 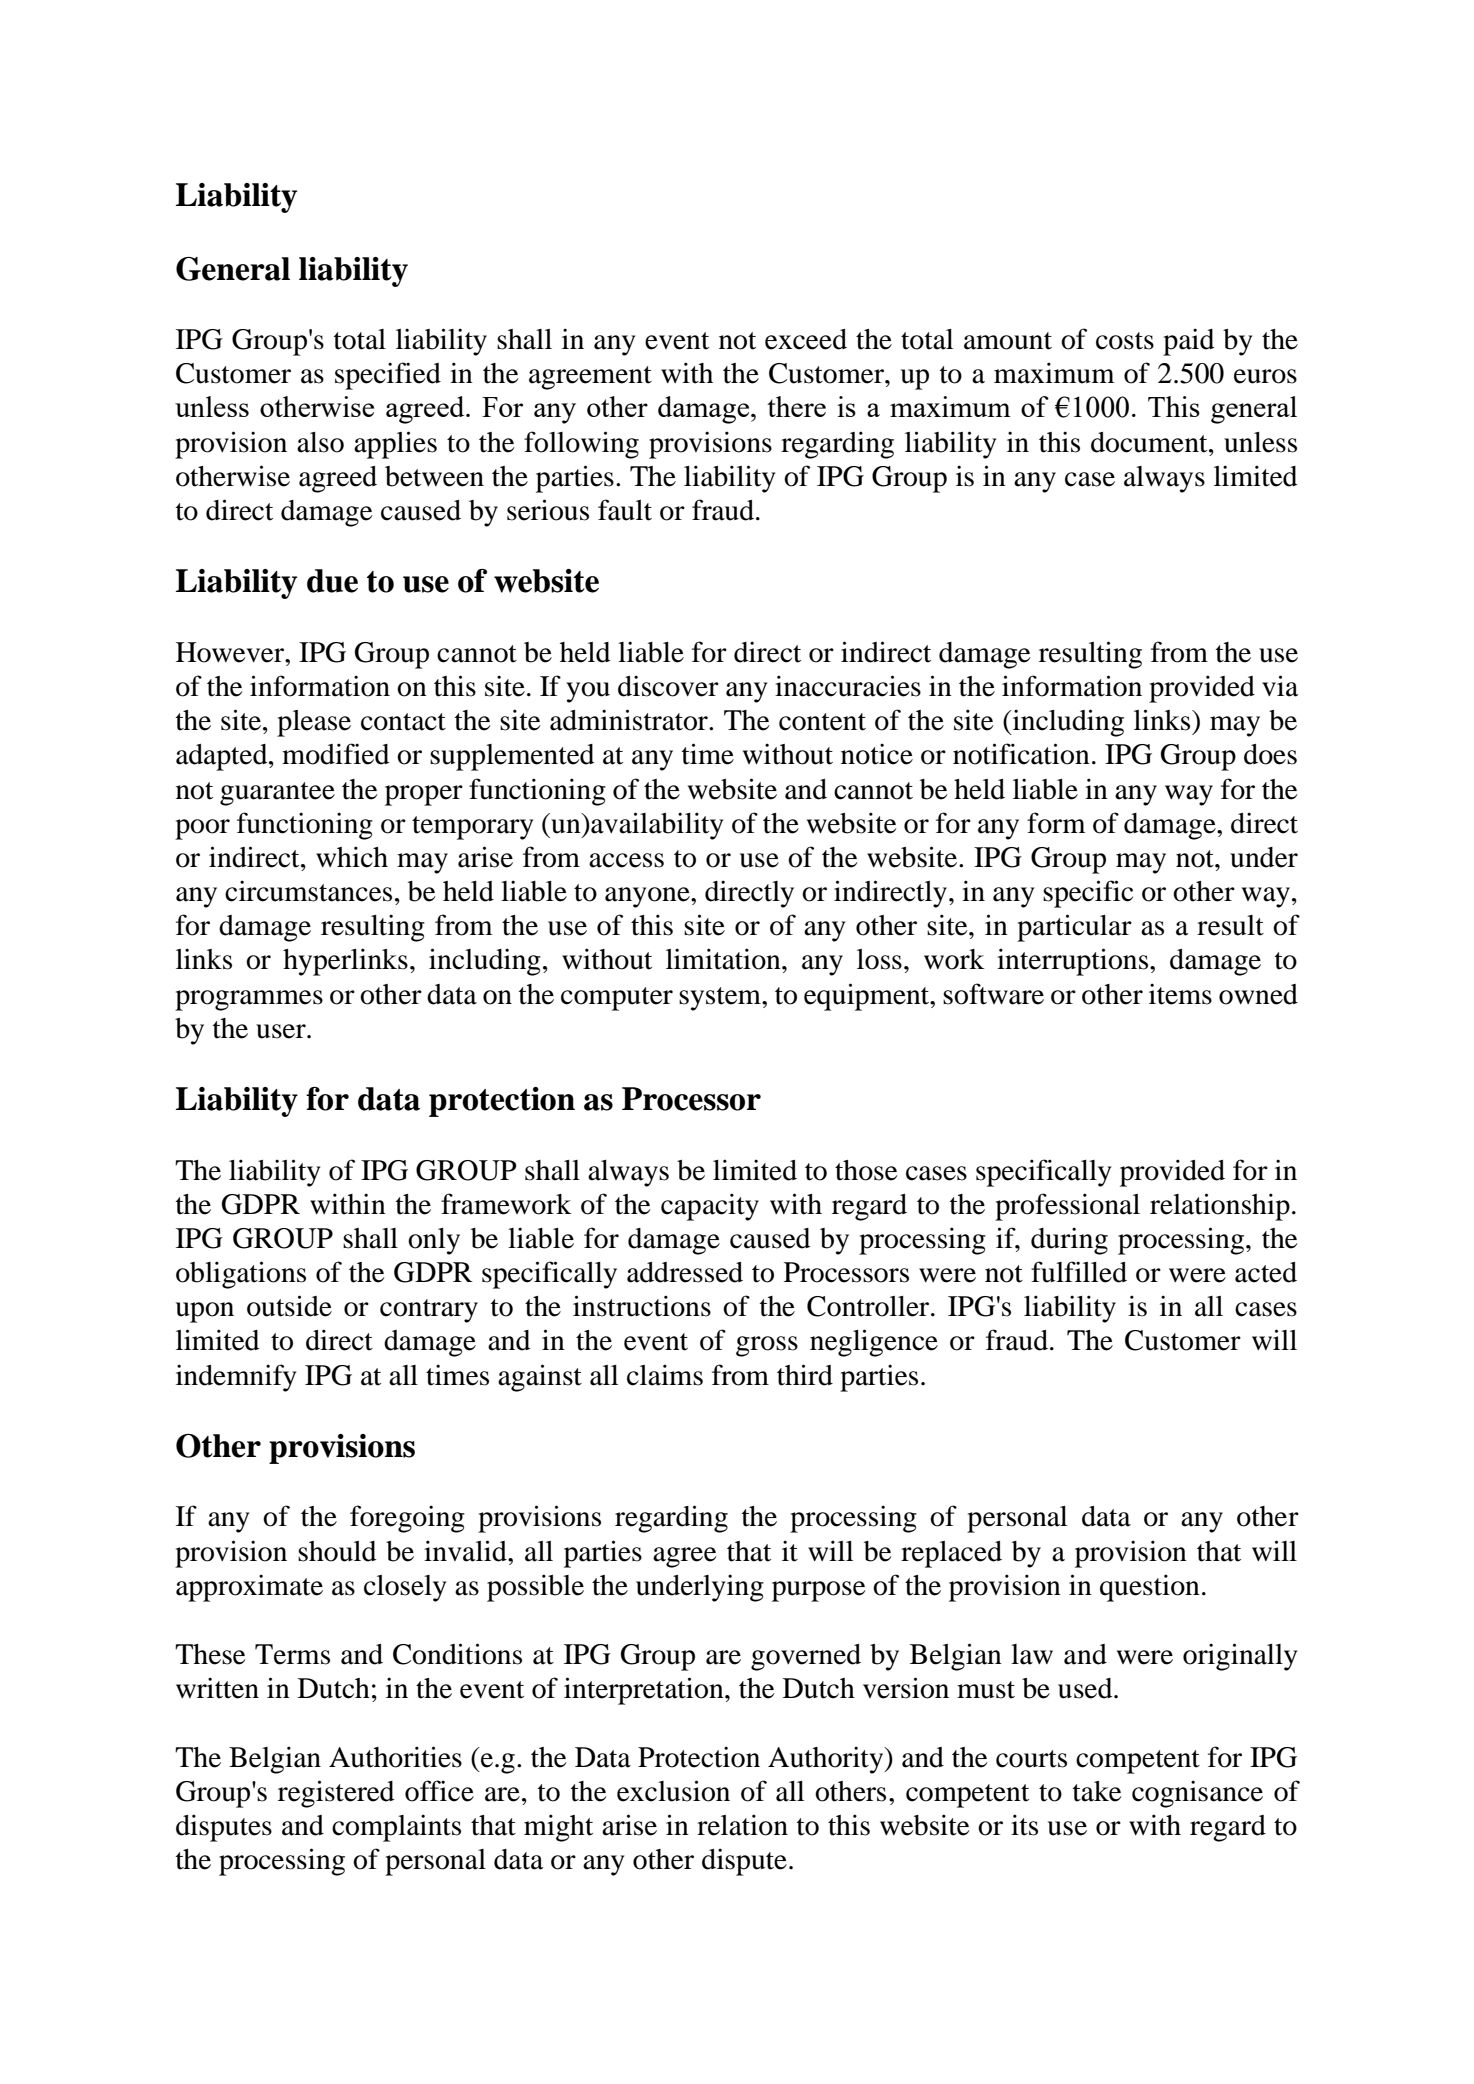 I want to click on please, so click(x=314, y=723).
